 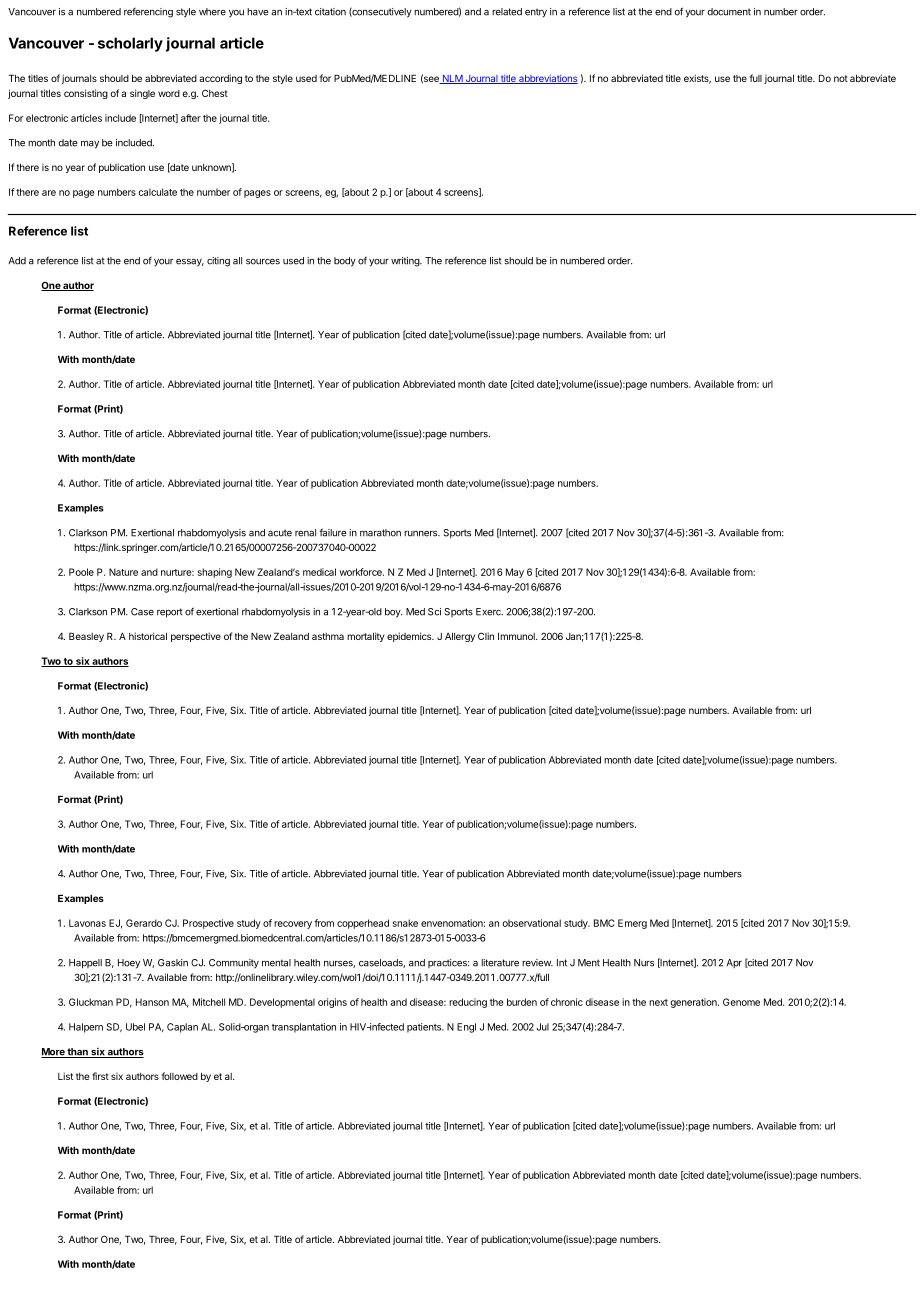 What do you see at coordinates (130, 44) in the screenshot?
I see `scholarly` at bounding box center [130, 44].
